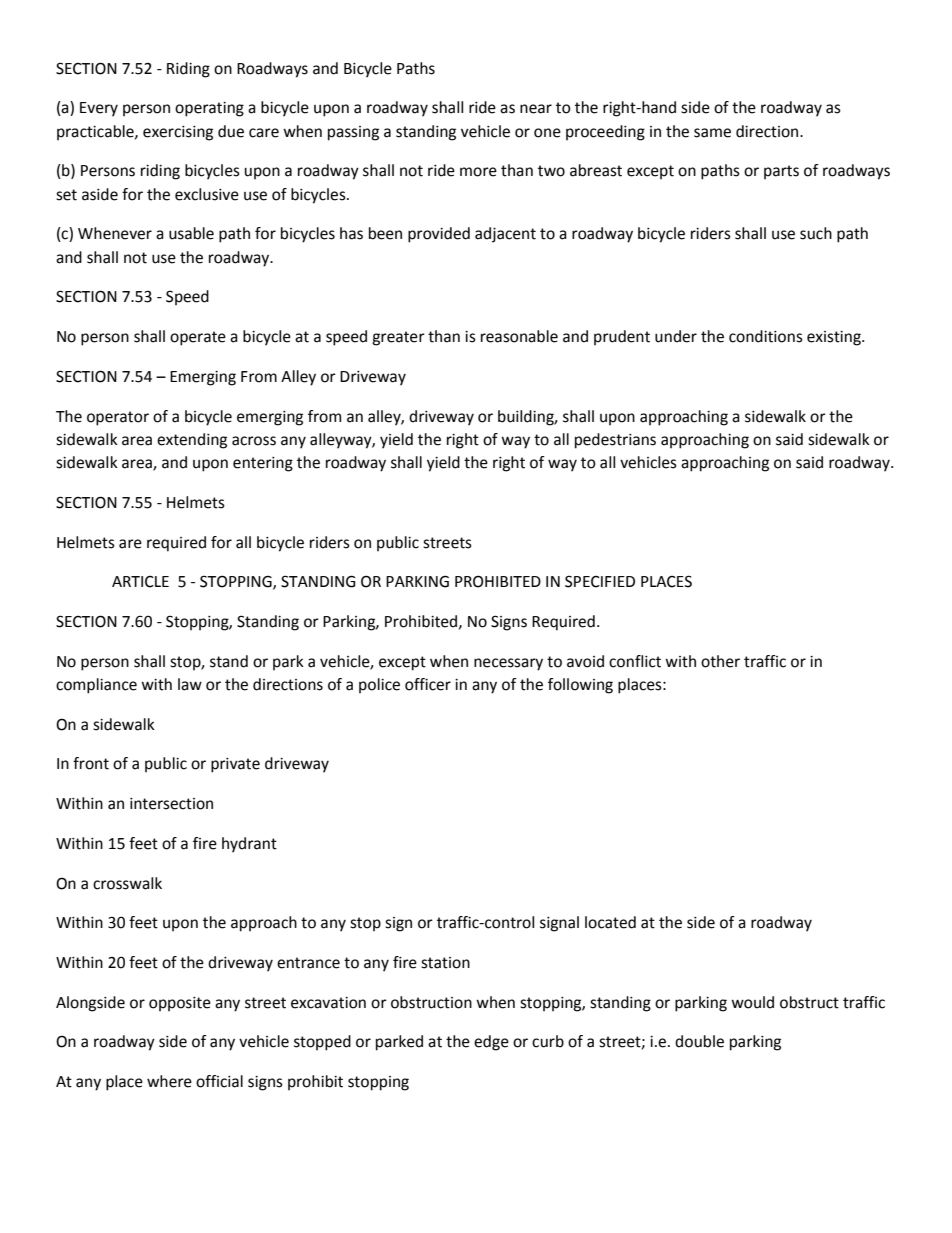  What do you see at coordinates (178, 133) in the screenshot?
I see `exercising` at bounding box center [178, 133].
